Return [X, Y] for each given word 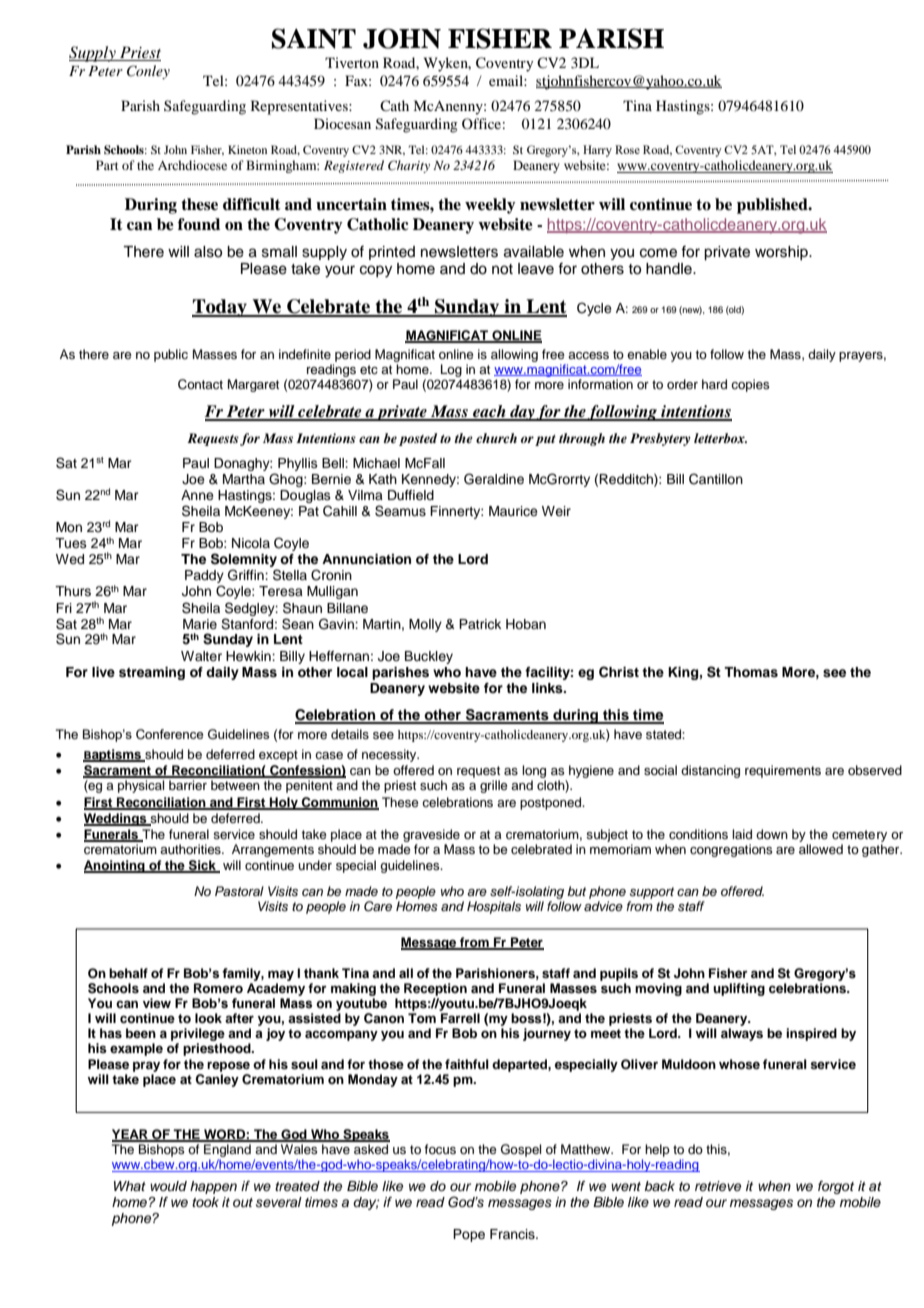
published [773, 206]
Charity [409, 166]
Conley [148, 72]
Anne [197, 495]
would [168, 1186]
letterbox [720, 438]
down [772, 834]
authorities [191, 849]
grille [494, 786]
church [496, 438]
